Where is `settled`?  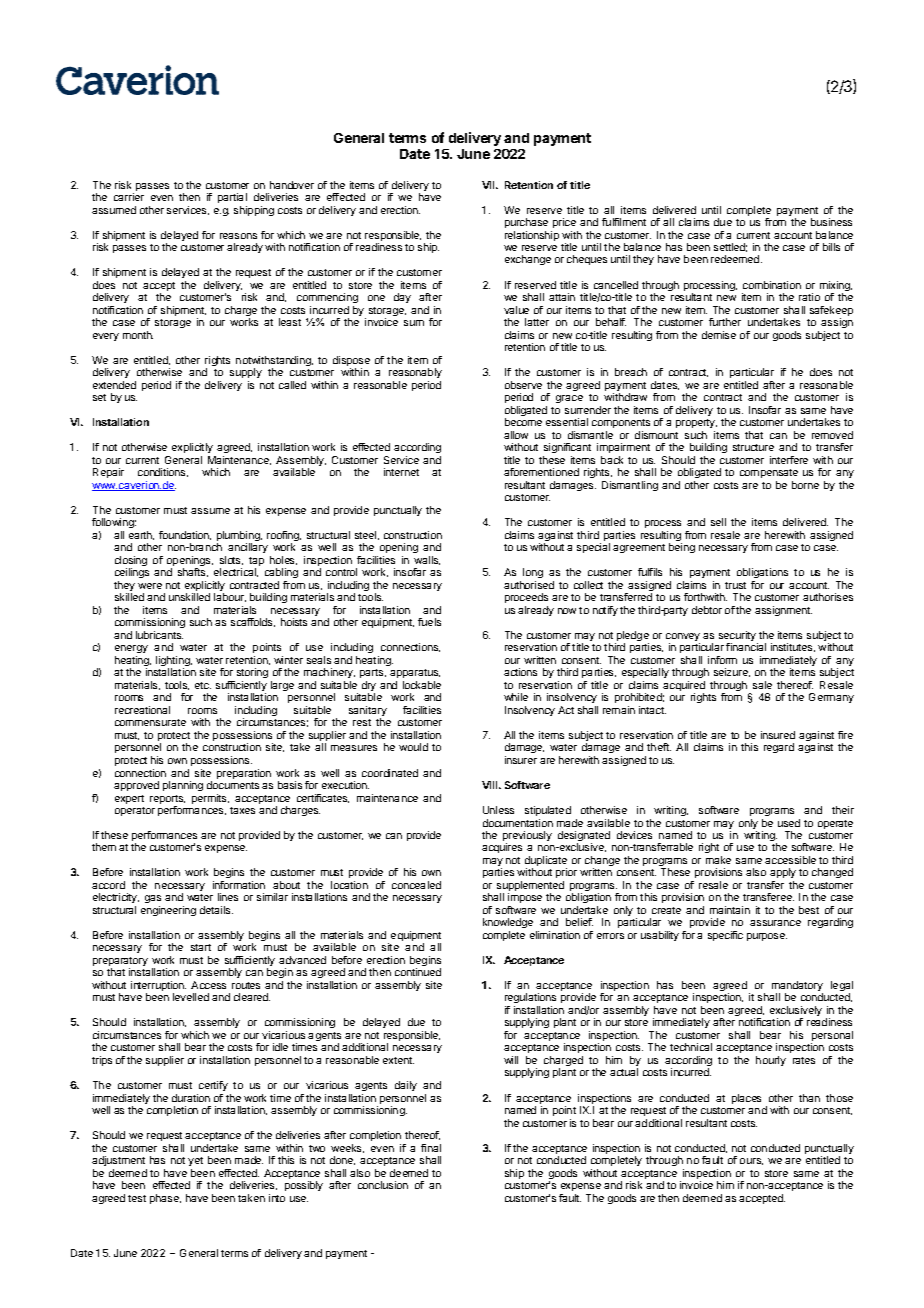 settled is located at coordinates (730, 247).
